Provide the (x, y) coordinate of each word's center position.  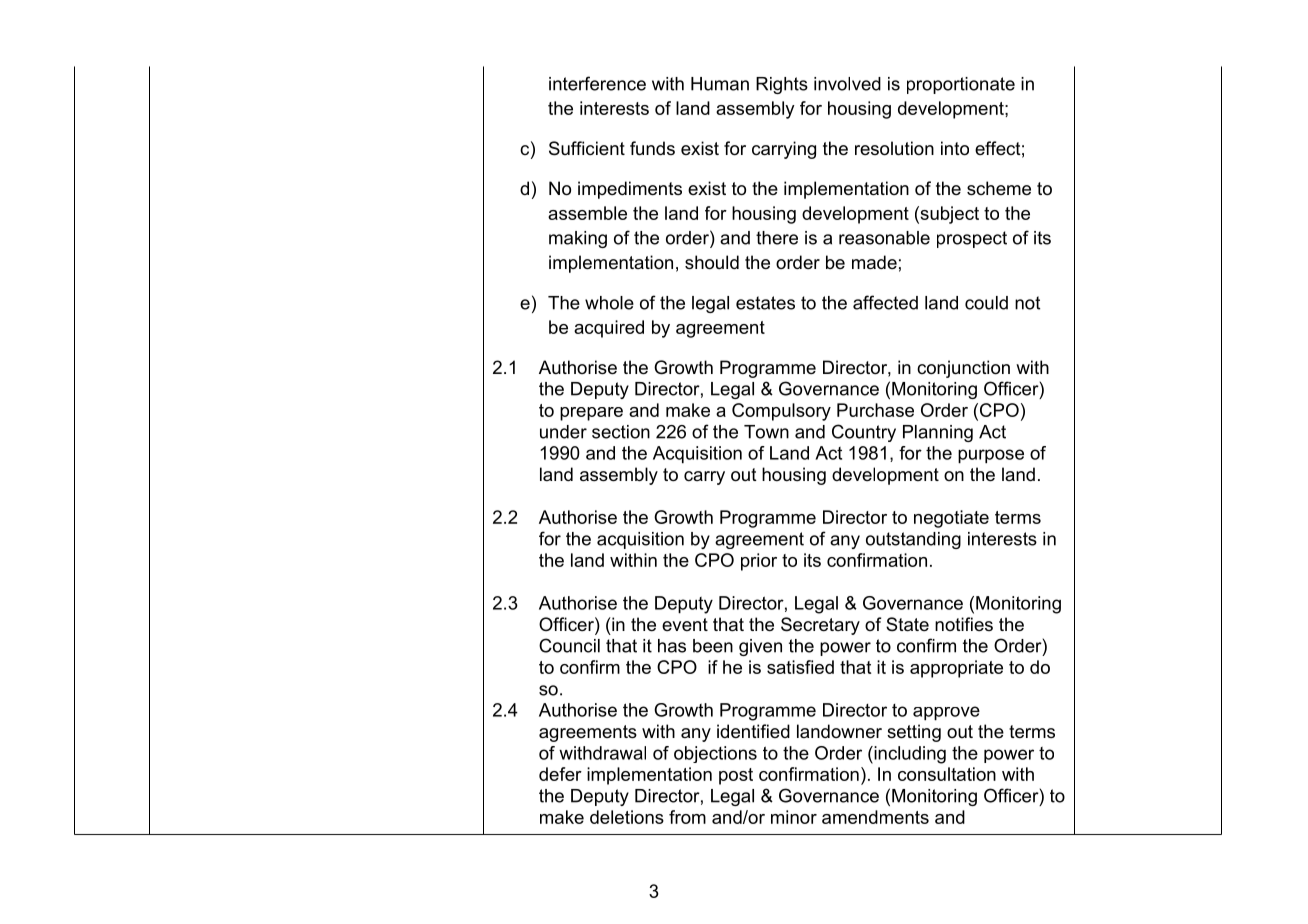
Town (766, 432)
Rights (782, 85)
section (621, 432)
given (760, 647)
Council (569, 645)
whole (609, 303)
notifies (964, 624)
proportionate (961, 85)
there (777, 238)
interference (597, 83)
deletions (627, 817)
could (986, 303)
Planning (938, 433)
